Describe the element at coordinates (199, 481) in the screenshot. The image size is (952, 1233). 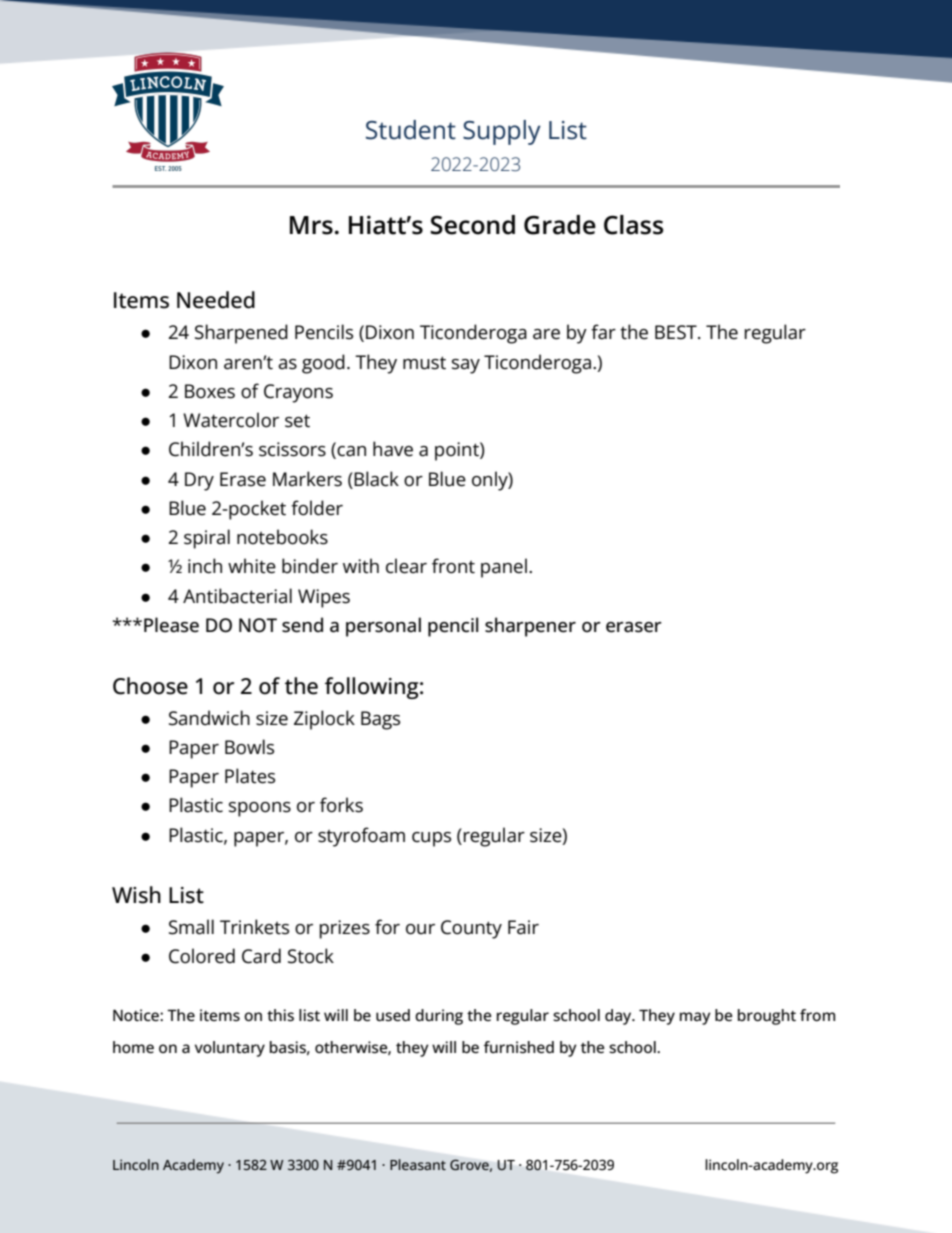
I see `Dry` at that location.
